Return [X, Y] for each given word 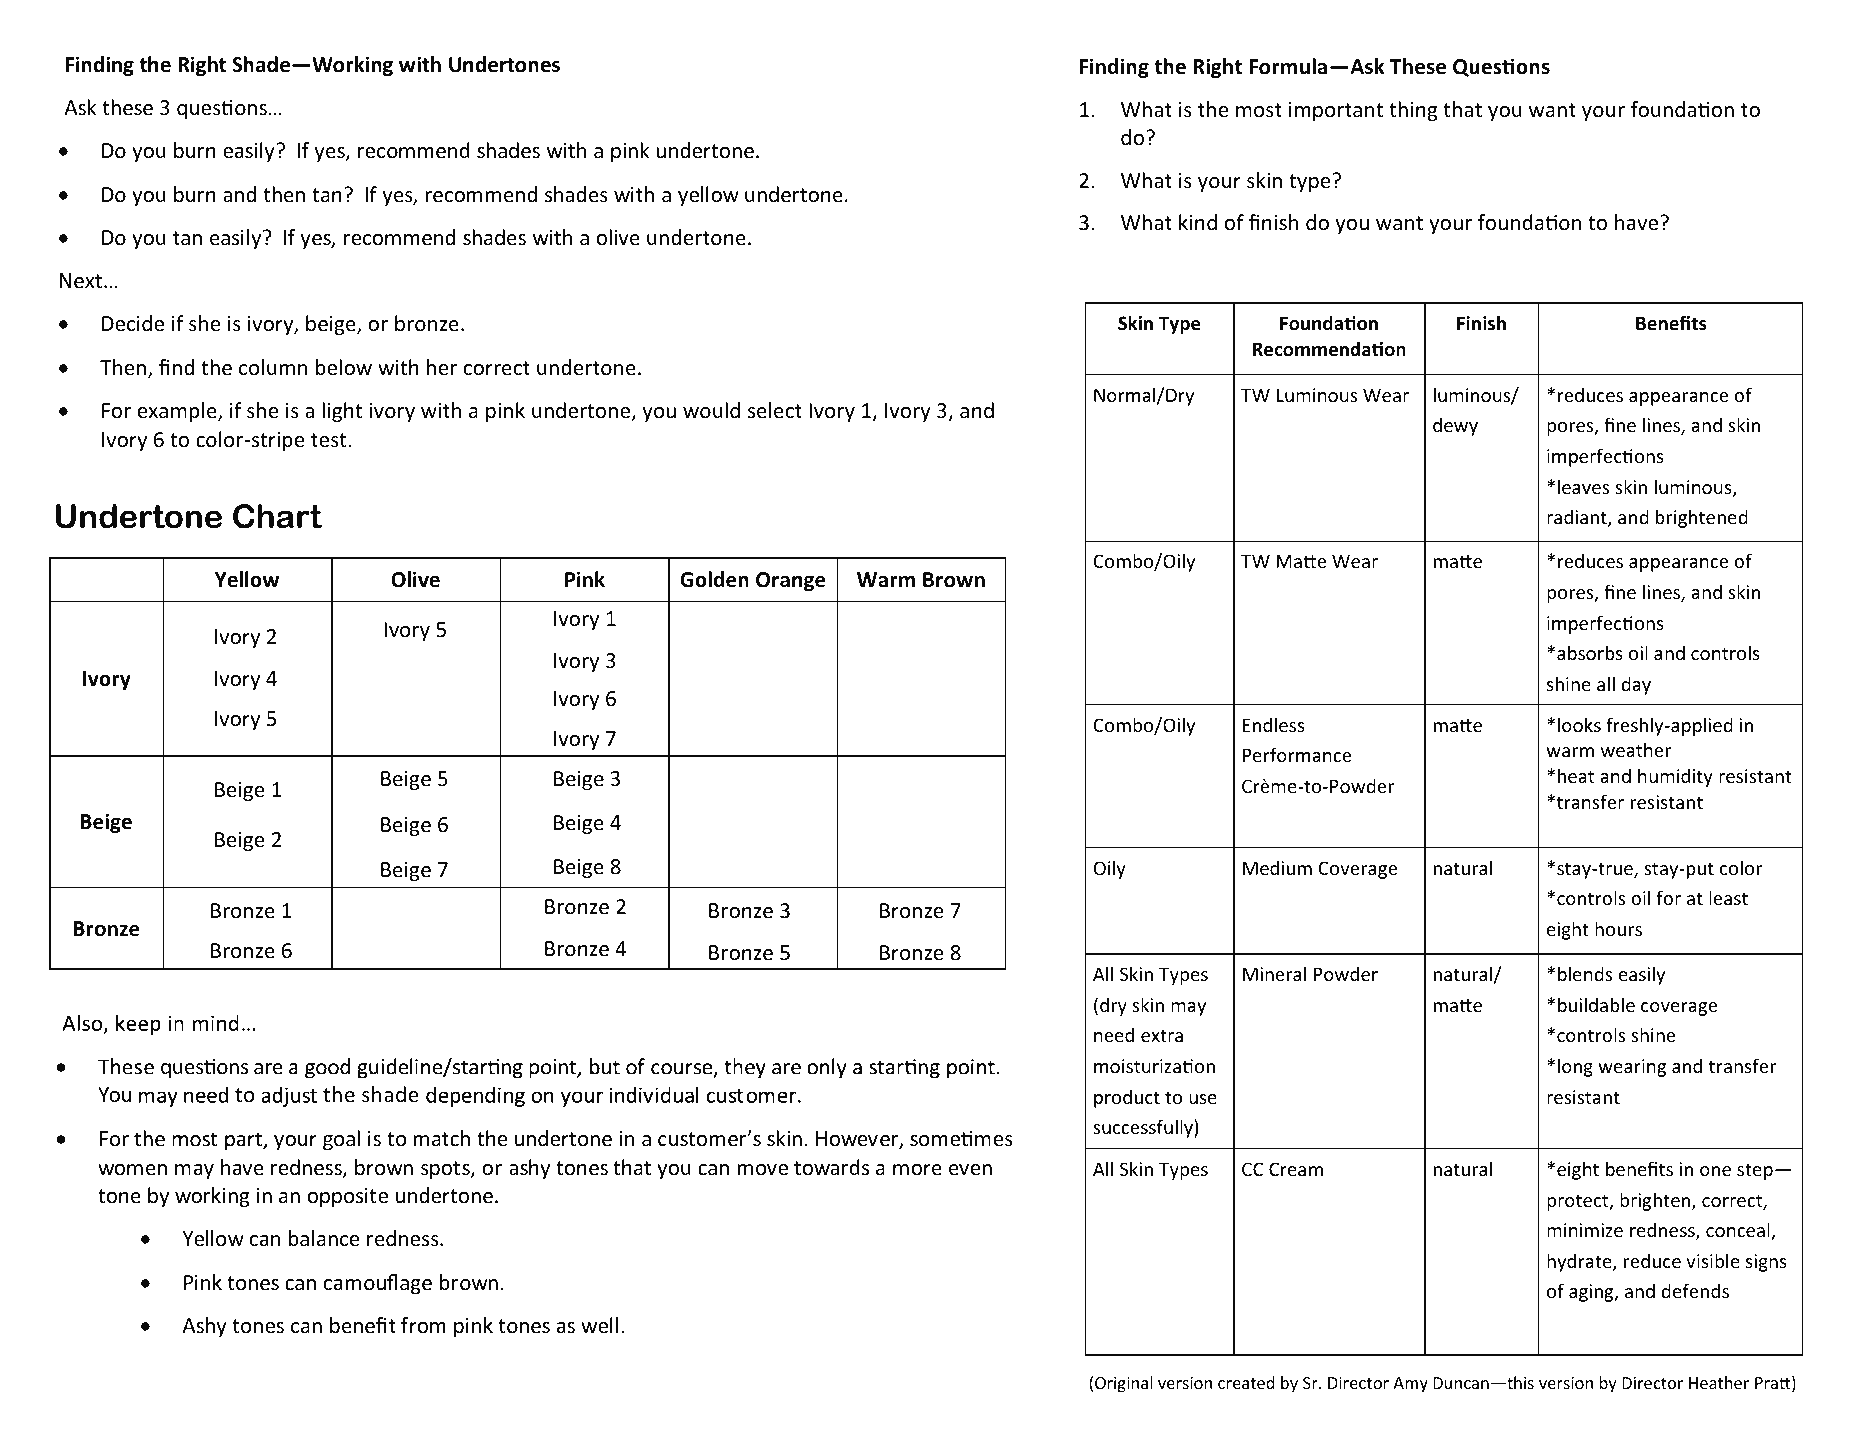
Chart [277, 516]
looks [1579, 724]
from [423, 1325]
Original [1123, 1384]
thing [1413, 111]
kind [1198, 222]
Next [81, 281]
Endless [1274, 724]
